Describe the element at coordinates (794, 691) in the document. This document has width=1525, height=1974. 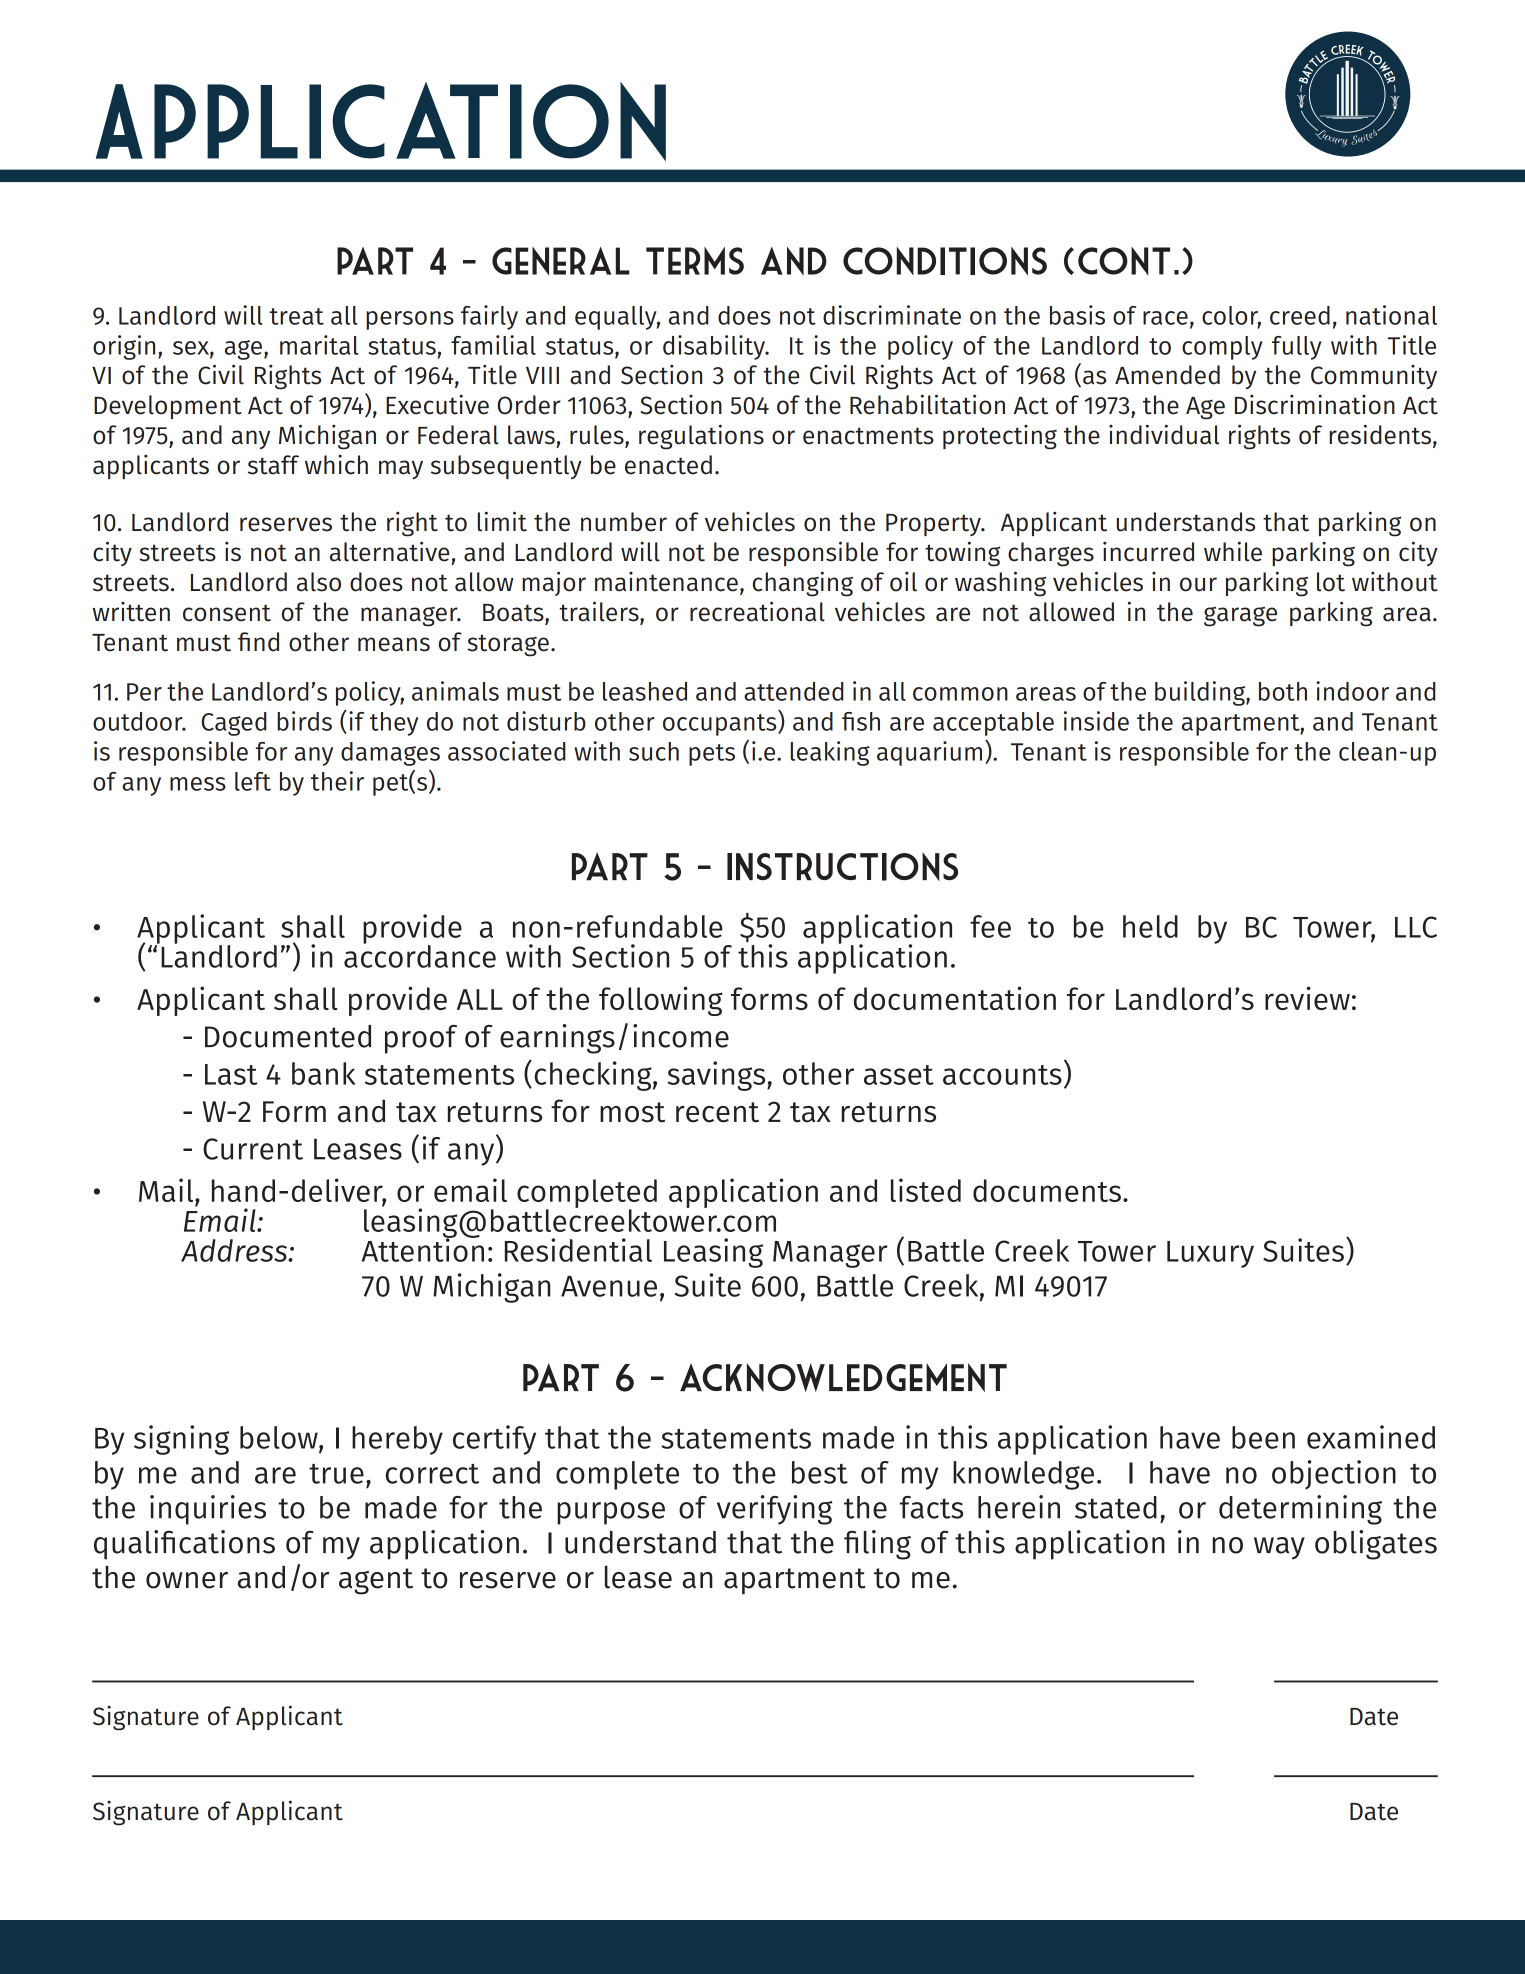
I see `attended` at that location.
